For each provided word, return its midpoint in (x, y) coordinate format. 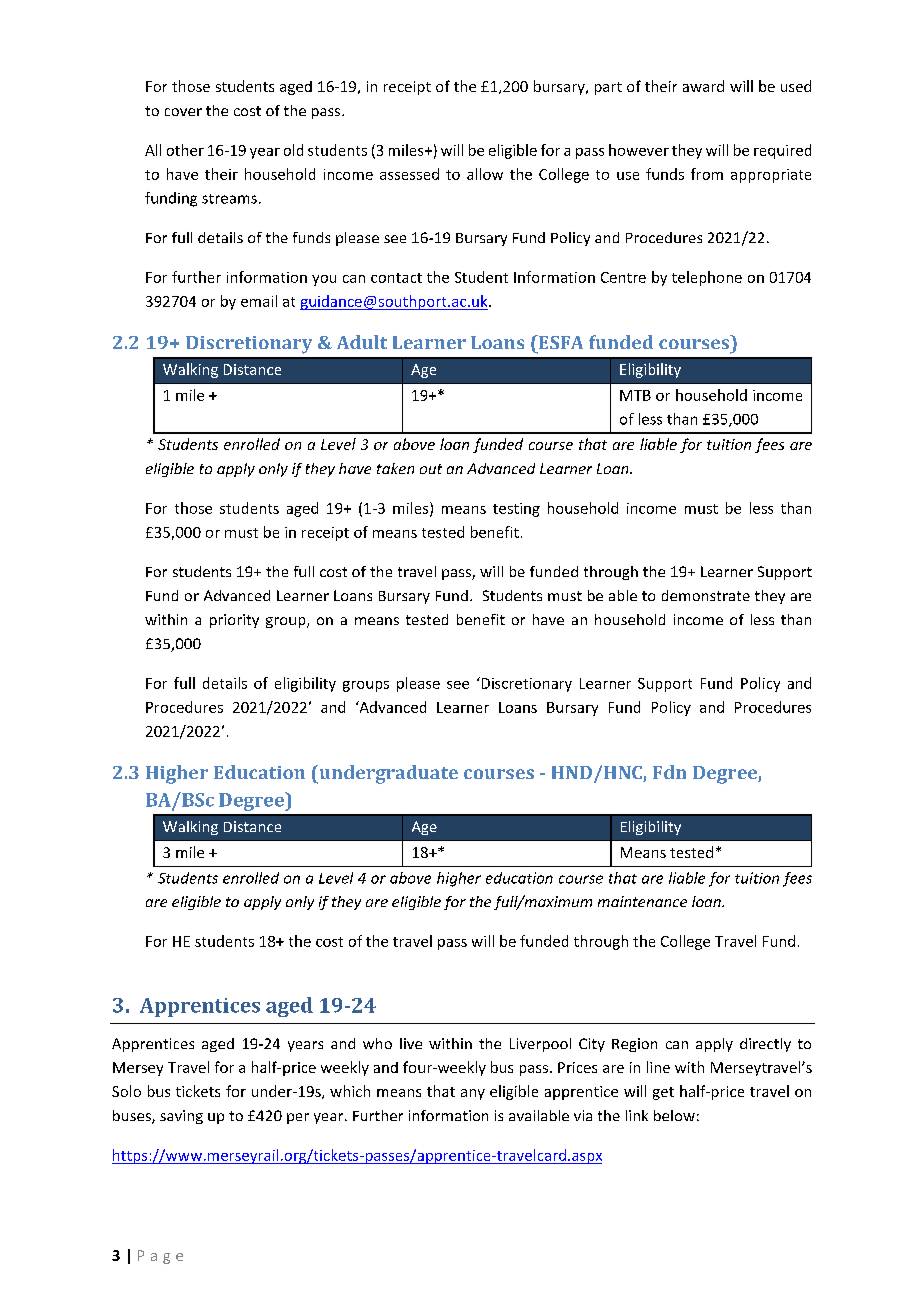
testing (516, 510)
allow (485, 174)
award (703, 86)
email (259, 301)
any (473, 1094)
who (377, 1043)
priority (234, 621)
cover (183, 112)
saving (181, 1117)
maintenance (642, 901)
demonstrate (706, 595)
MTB (635, 395)
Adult (362, 342)
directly (765, 1045)
